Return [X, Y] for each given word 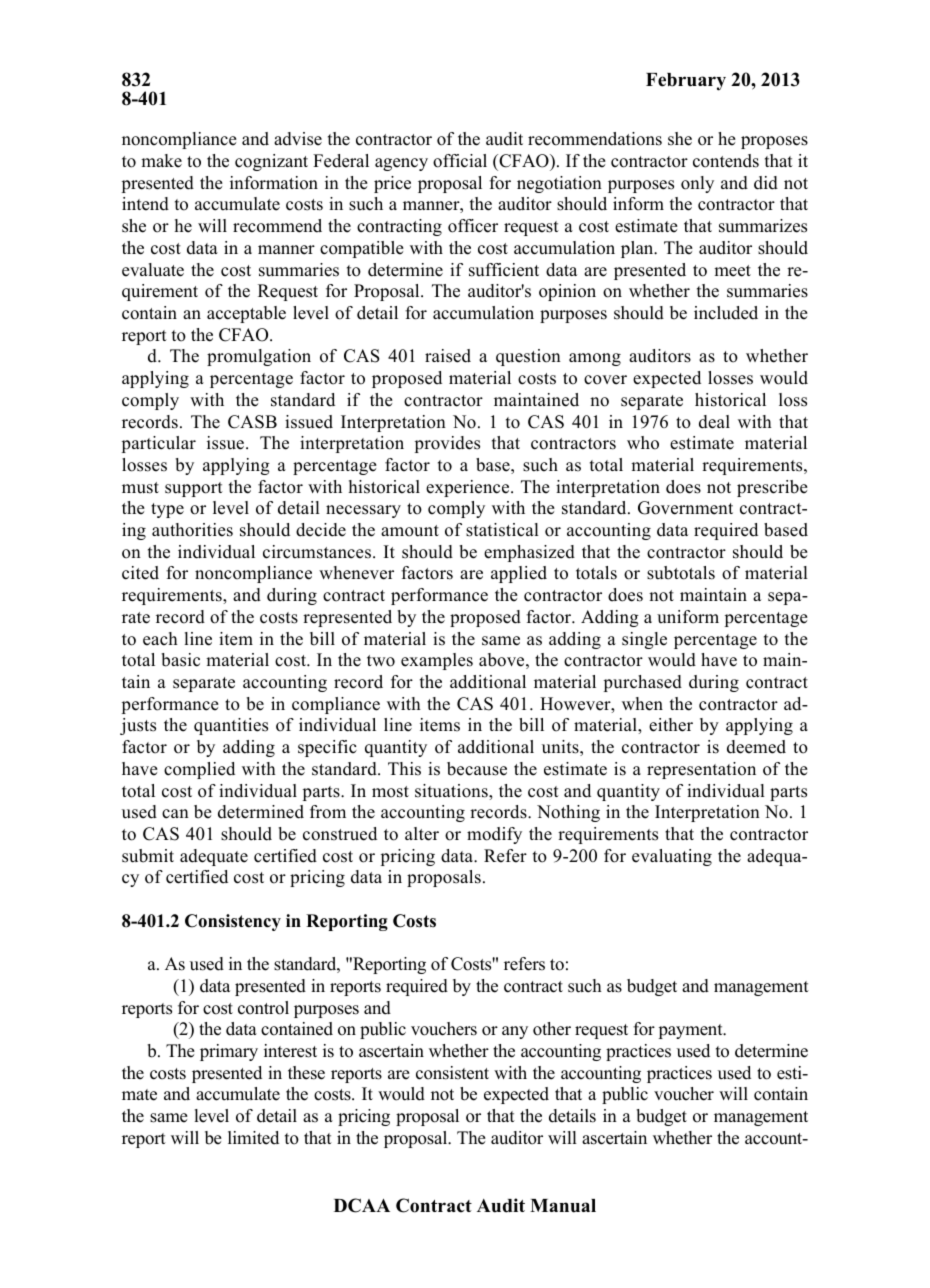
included [726, 313]
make [161, 161]
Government [685, 508]
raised [448, 356]
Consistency [233, 922]
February [686, 82]
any [515, 1032]
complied [199, 770]
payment [692, 1031]
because [477, 769]
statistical [502, 530]
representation [701, 770]
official [460, 161]
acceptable [246, 314]
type [167, 510]
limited [253, 1138]
